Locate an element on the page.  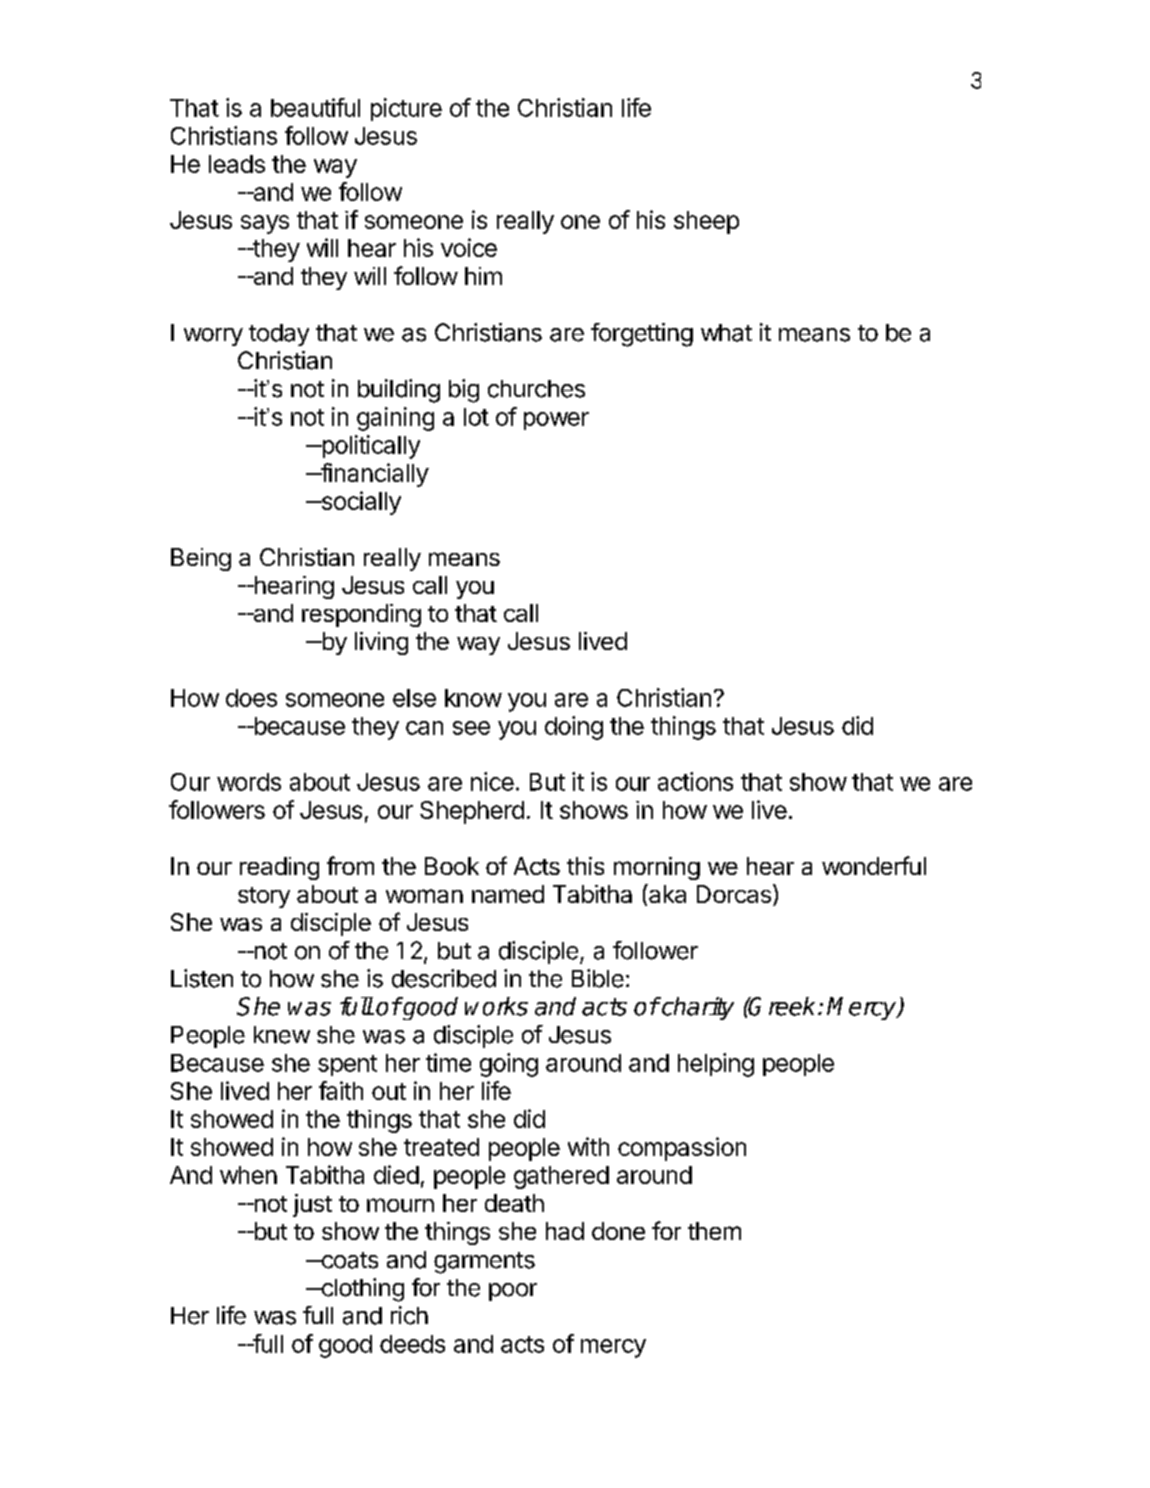
voice is located at coordinates (469, 247).
